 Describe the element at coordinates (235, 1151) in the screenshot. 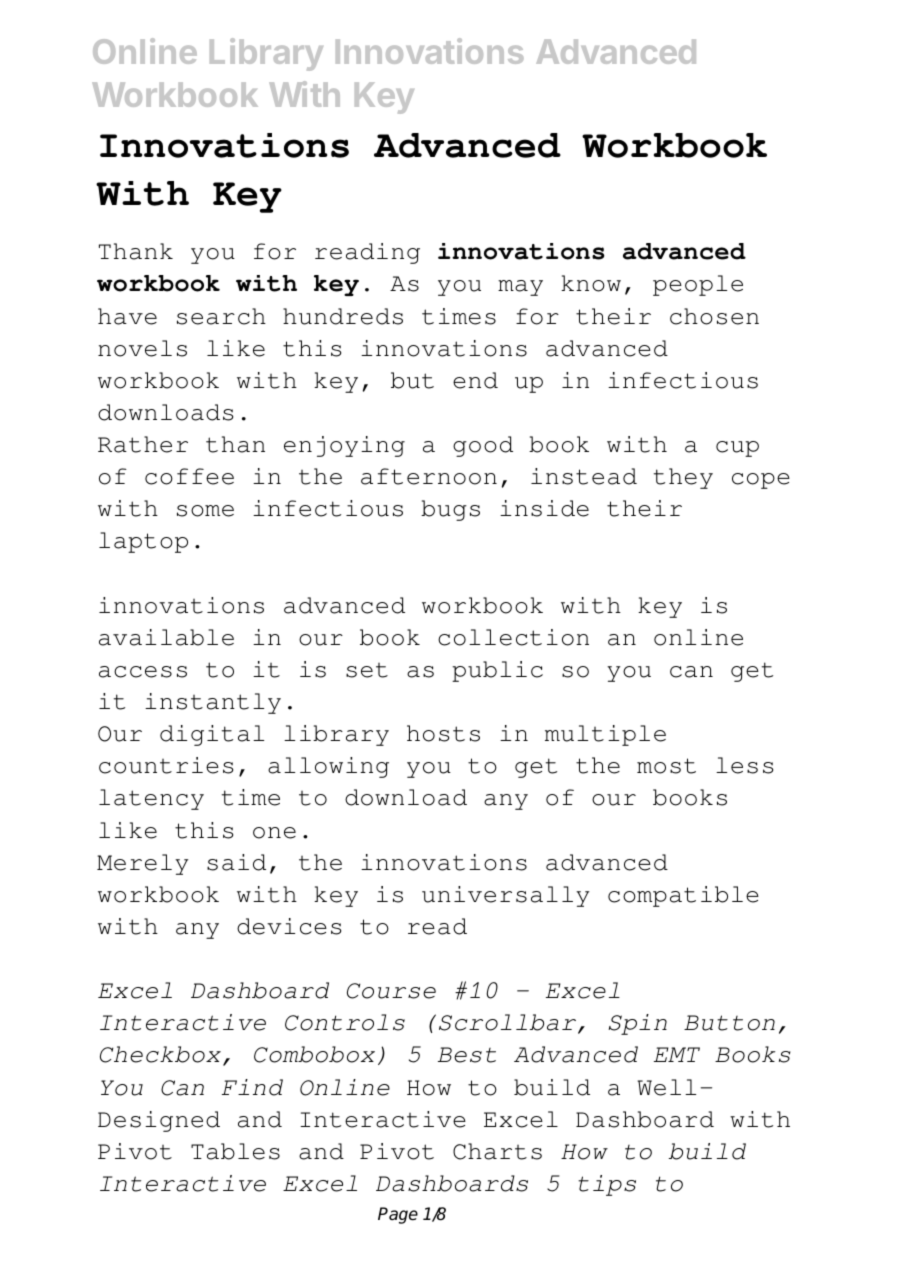

I see `Tables` at that location.
